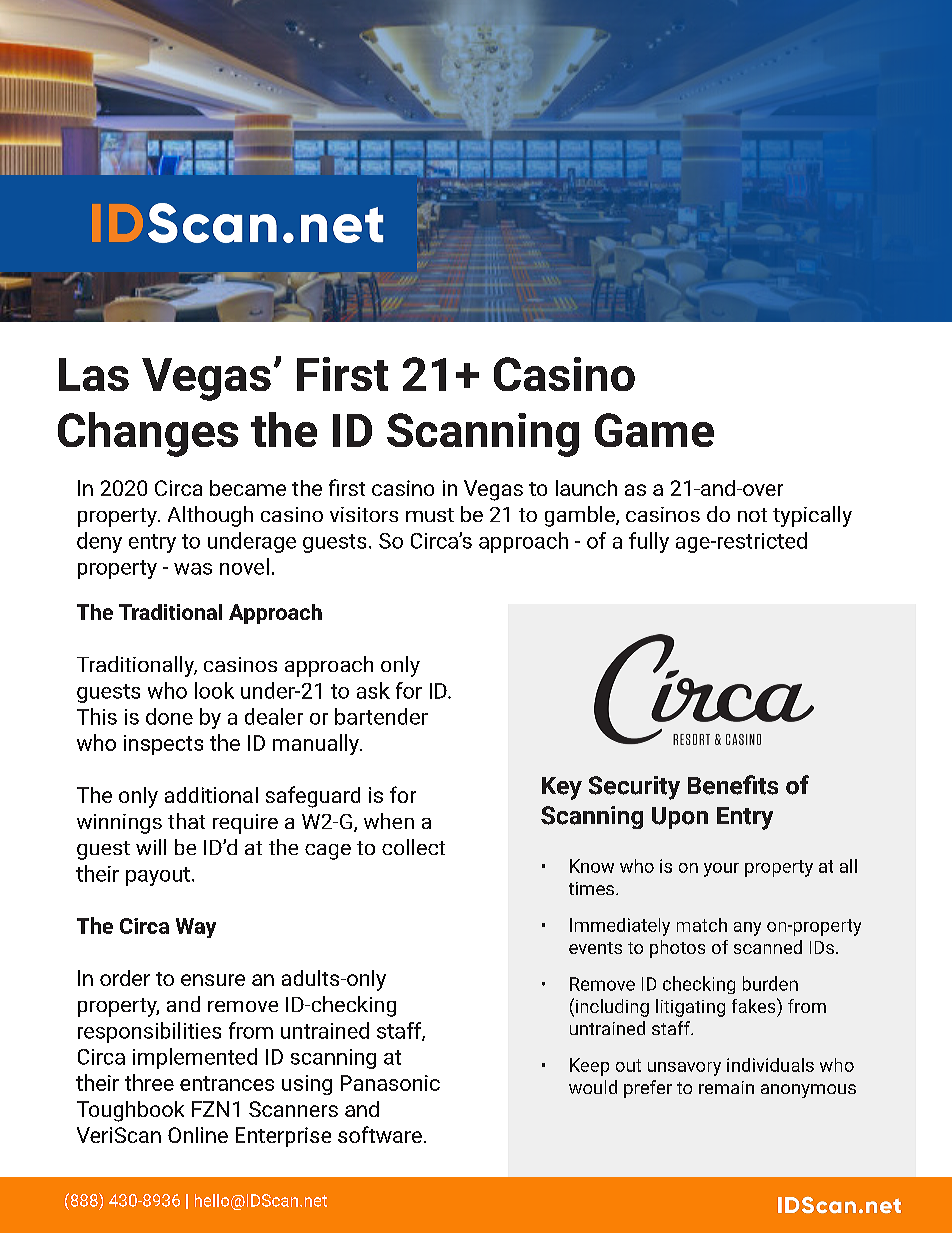 Image resolution: width=952 pixels, height=1233 pixels. What do you see at coordinates (586, 488) in the image?
I see `launch` at bounding box center [586, 488].
